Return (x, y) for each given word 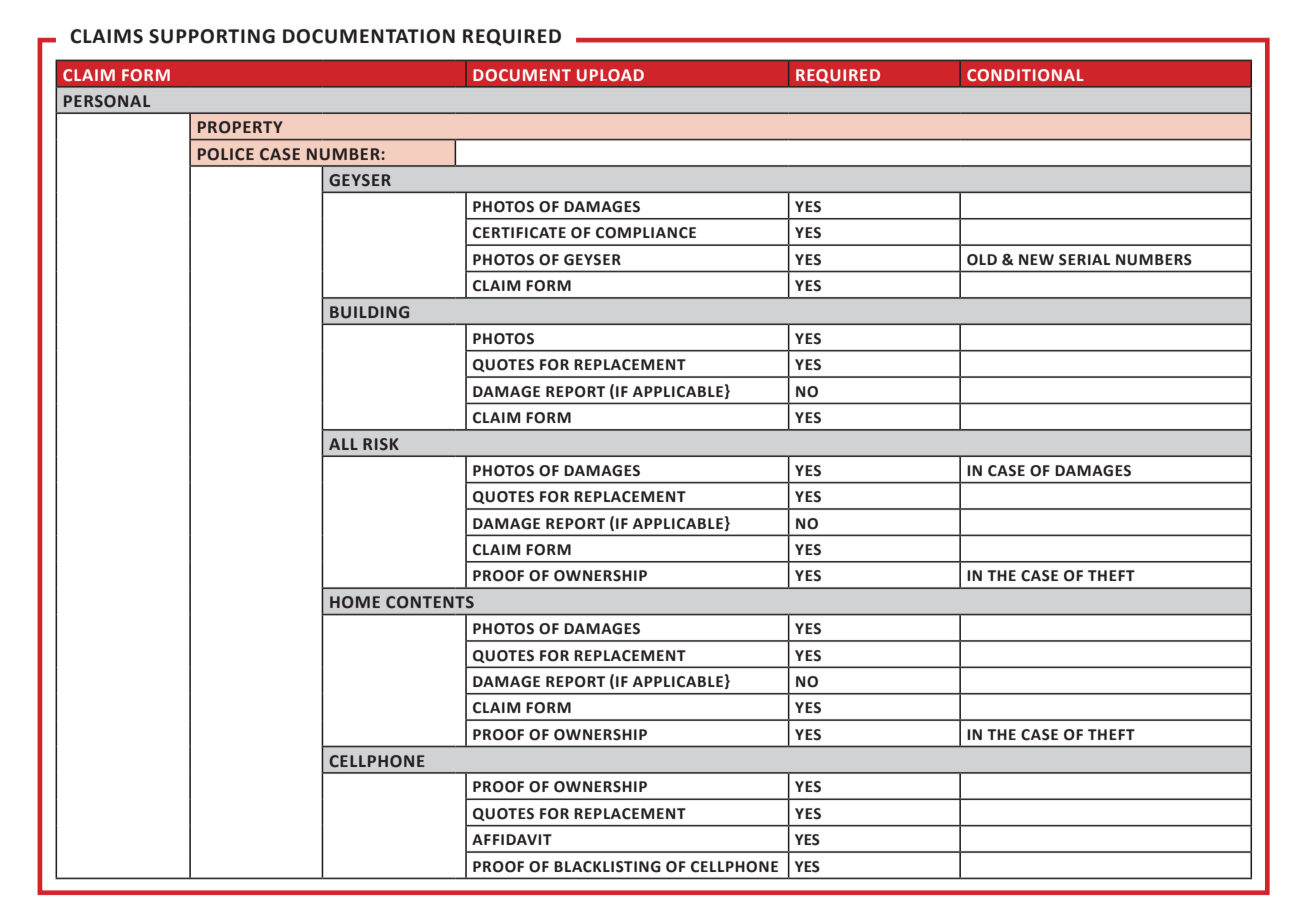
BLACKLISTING (607, 867)
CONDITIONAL (1025, 75)
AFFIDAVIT (512, 839)
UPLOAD (610, 75)
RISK (381, 444)
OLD (982, 260)
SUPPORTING (212, 36)
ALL (343, 444)
